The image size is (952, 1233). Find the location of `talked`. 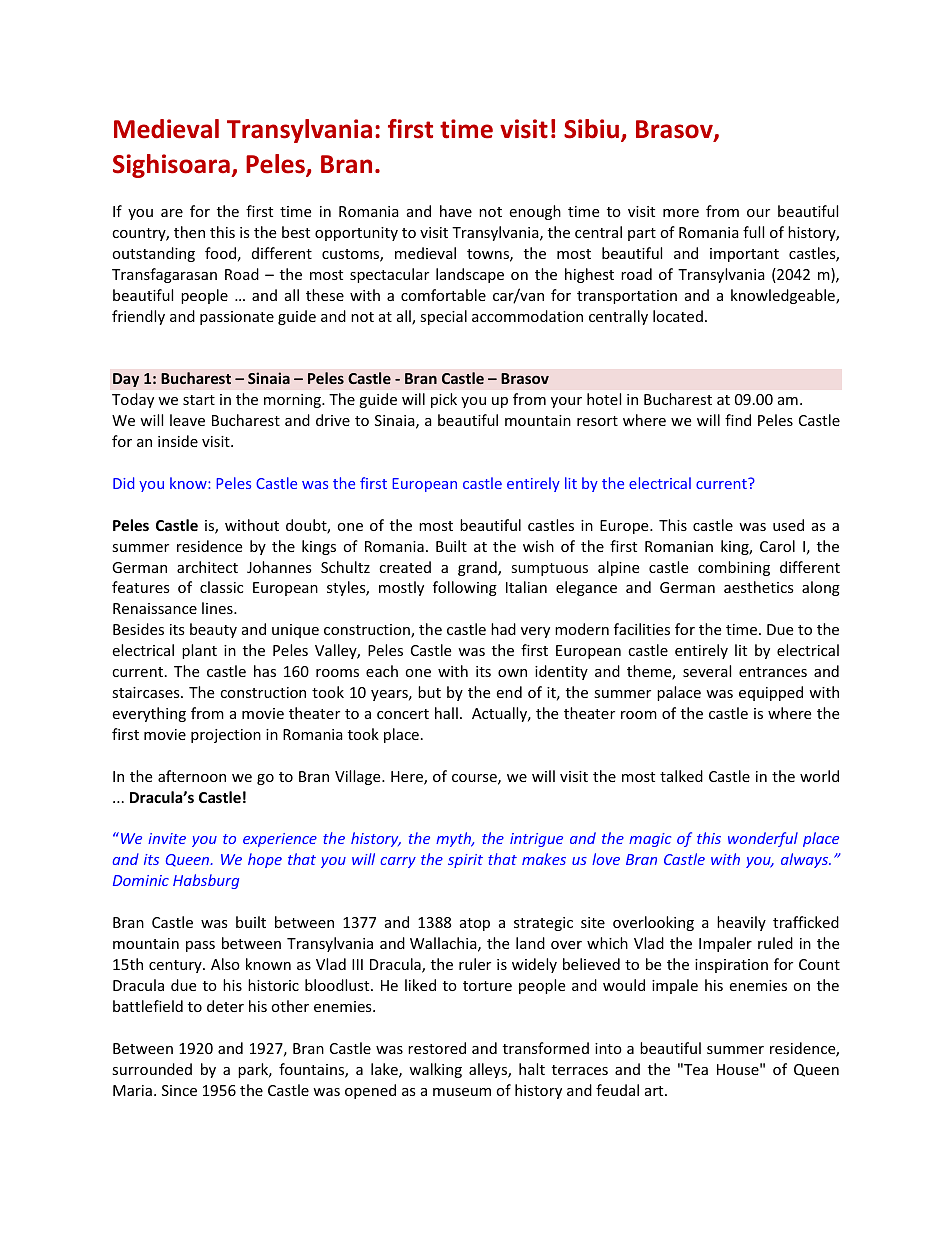

talked is located at coordinates (681, 776).
